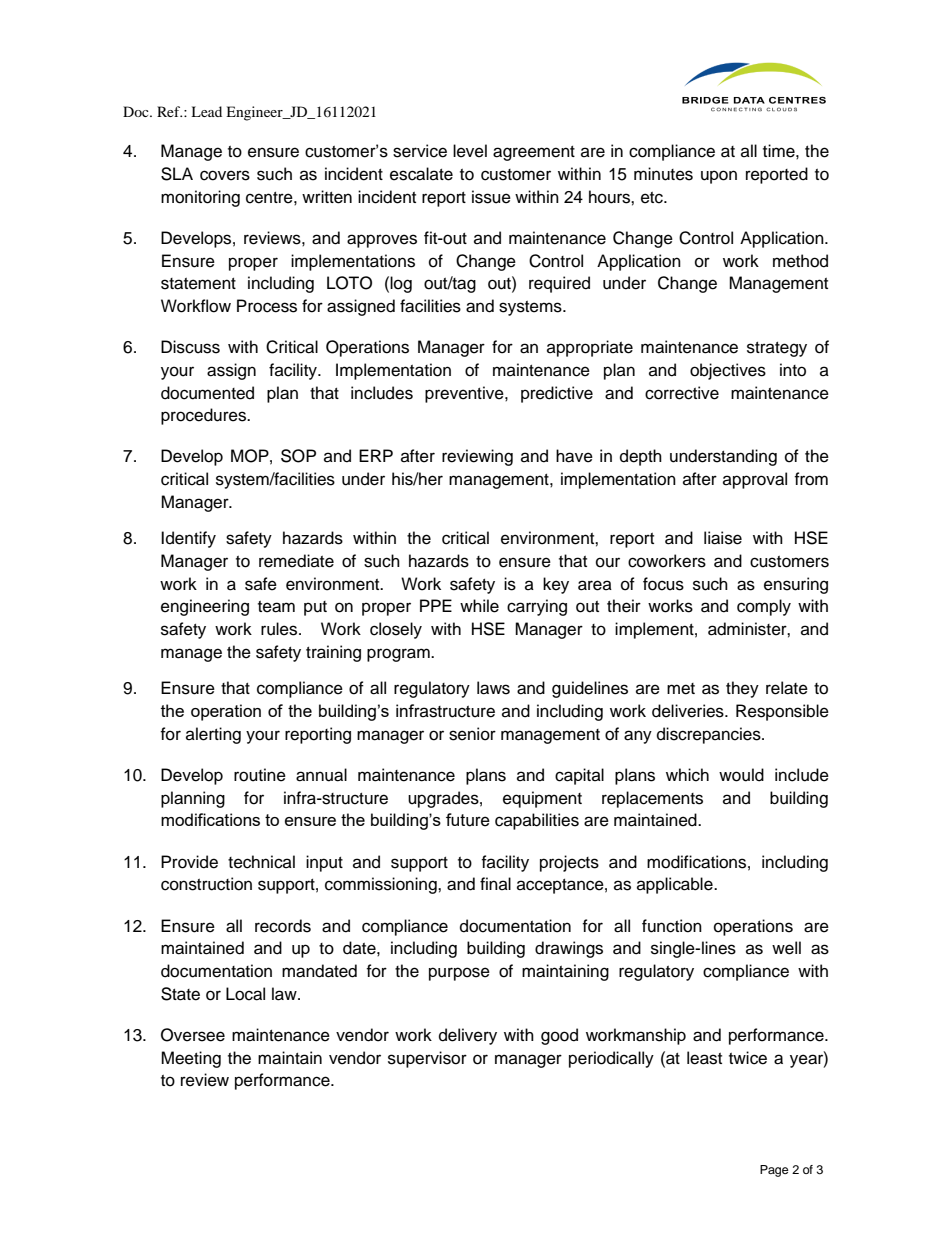  Describe the element at coordinates (719, 177) in the document. I see `upon` at that location.
